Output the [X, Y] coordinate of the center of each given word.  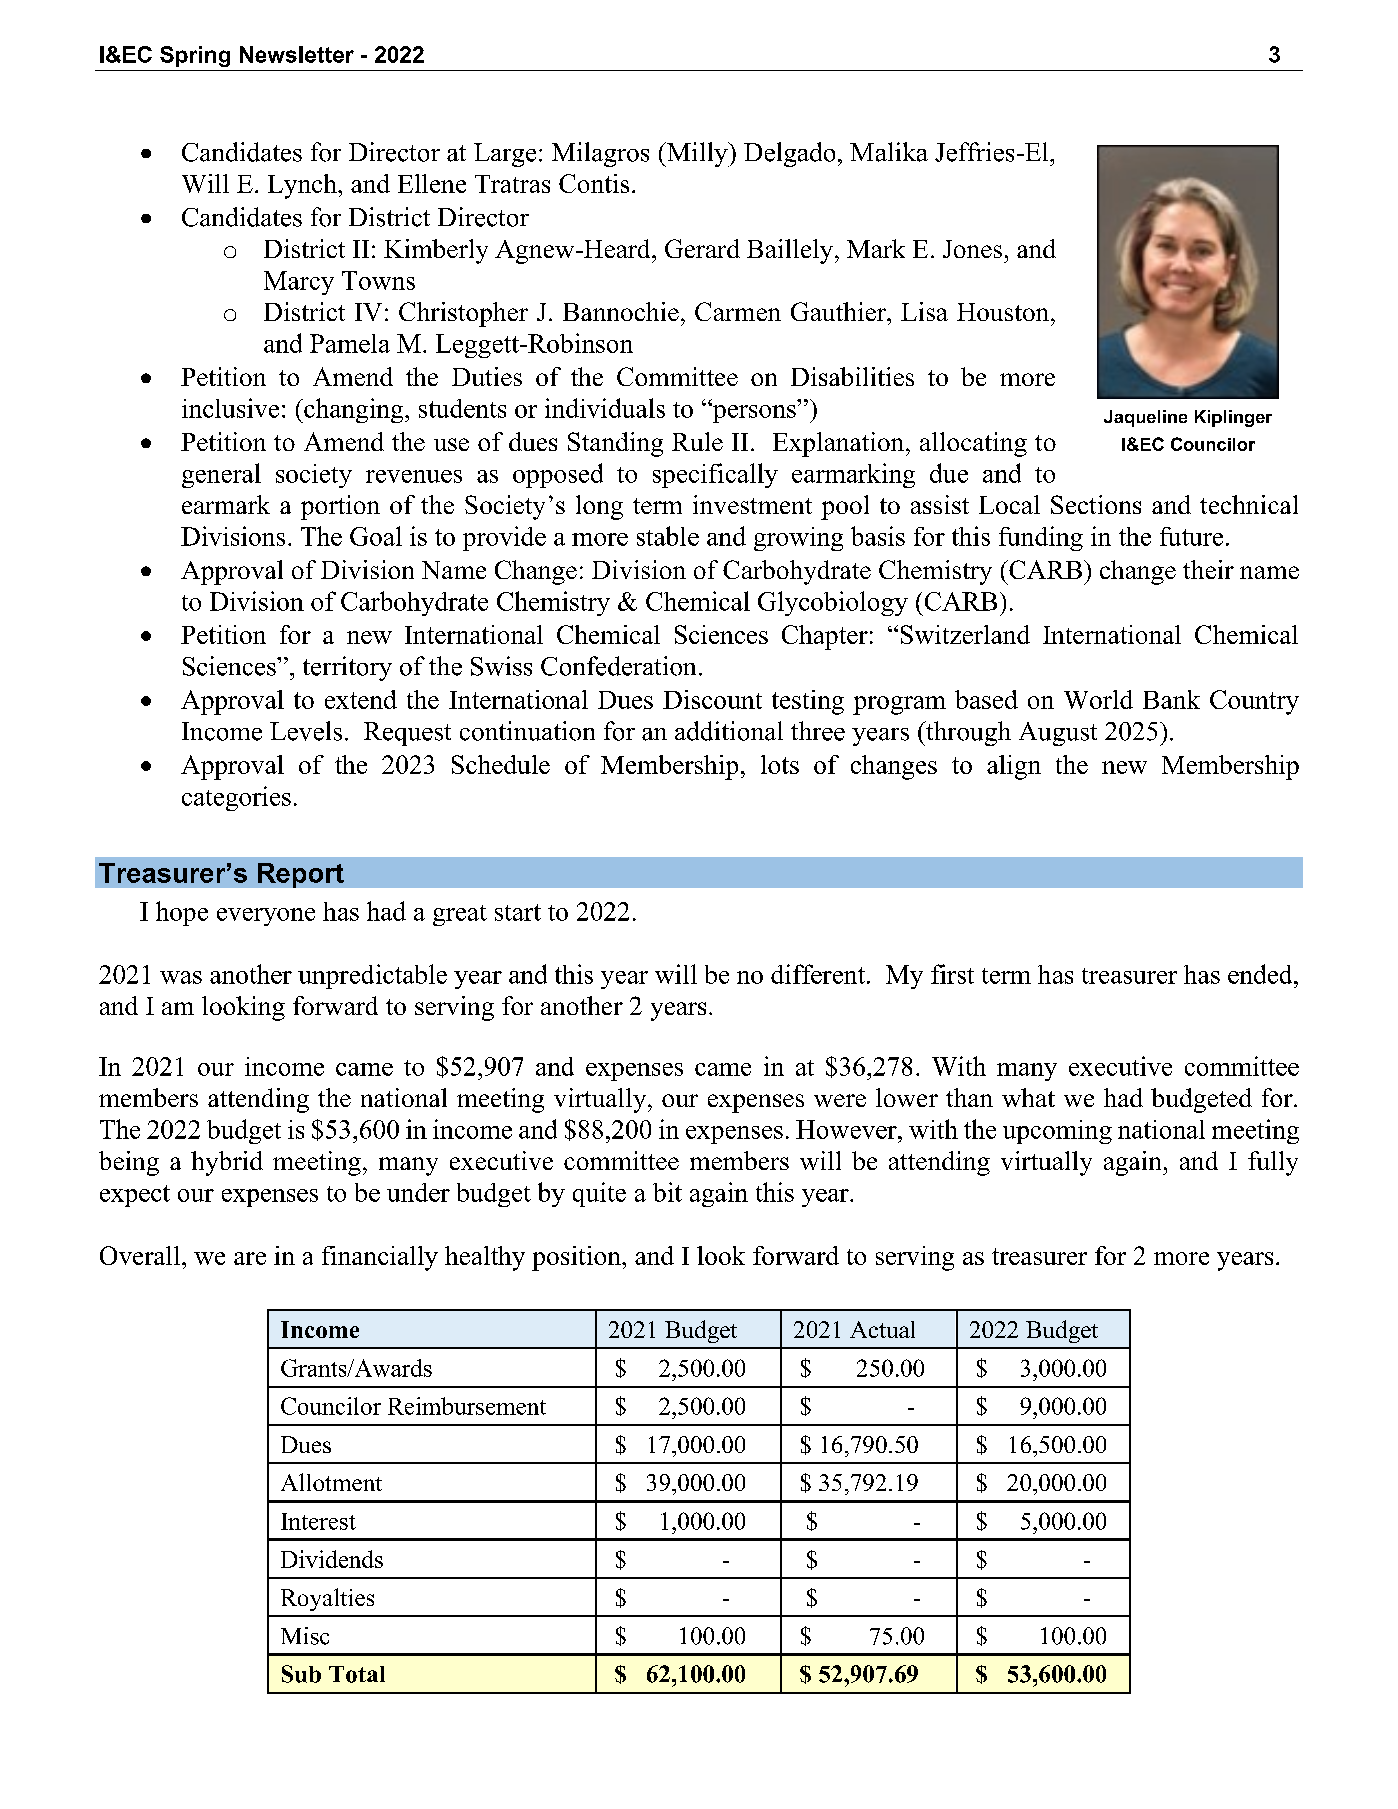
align [1014, 767]
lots [780, 764]
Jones [972, 249]
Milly [697, 154]
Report [301, 875]
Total [357, 1674]
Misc [305, 1636]
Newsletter [297, 54]
